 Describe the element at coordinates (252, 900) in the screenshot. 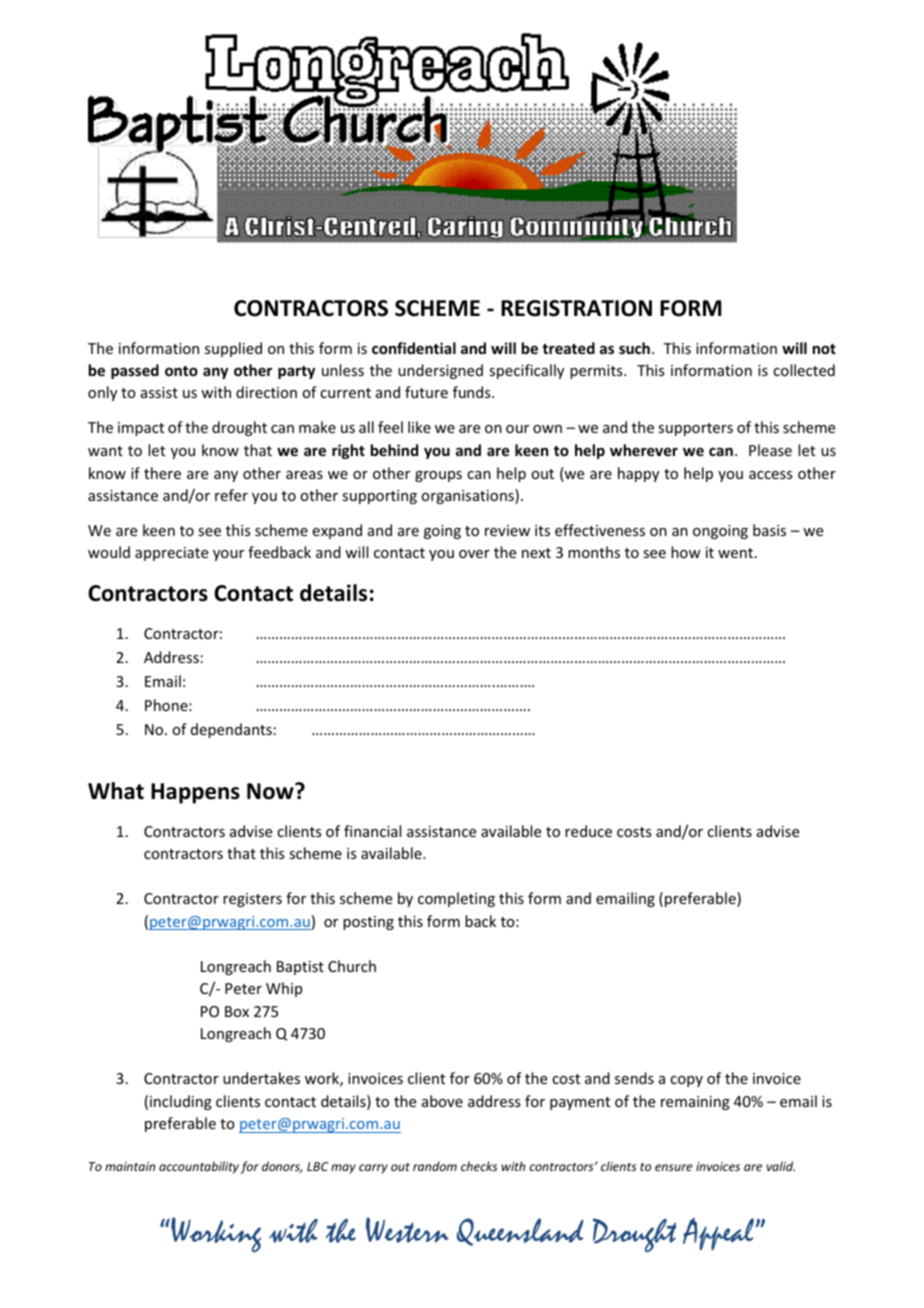

I see `registers` at that location.
